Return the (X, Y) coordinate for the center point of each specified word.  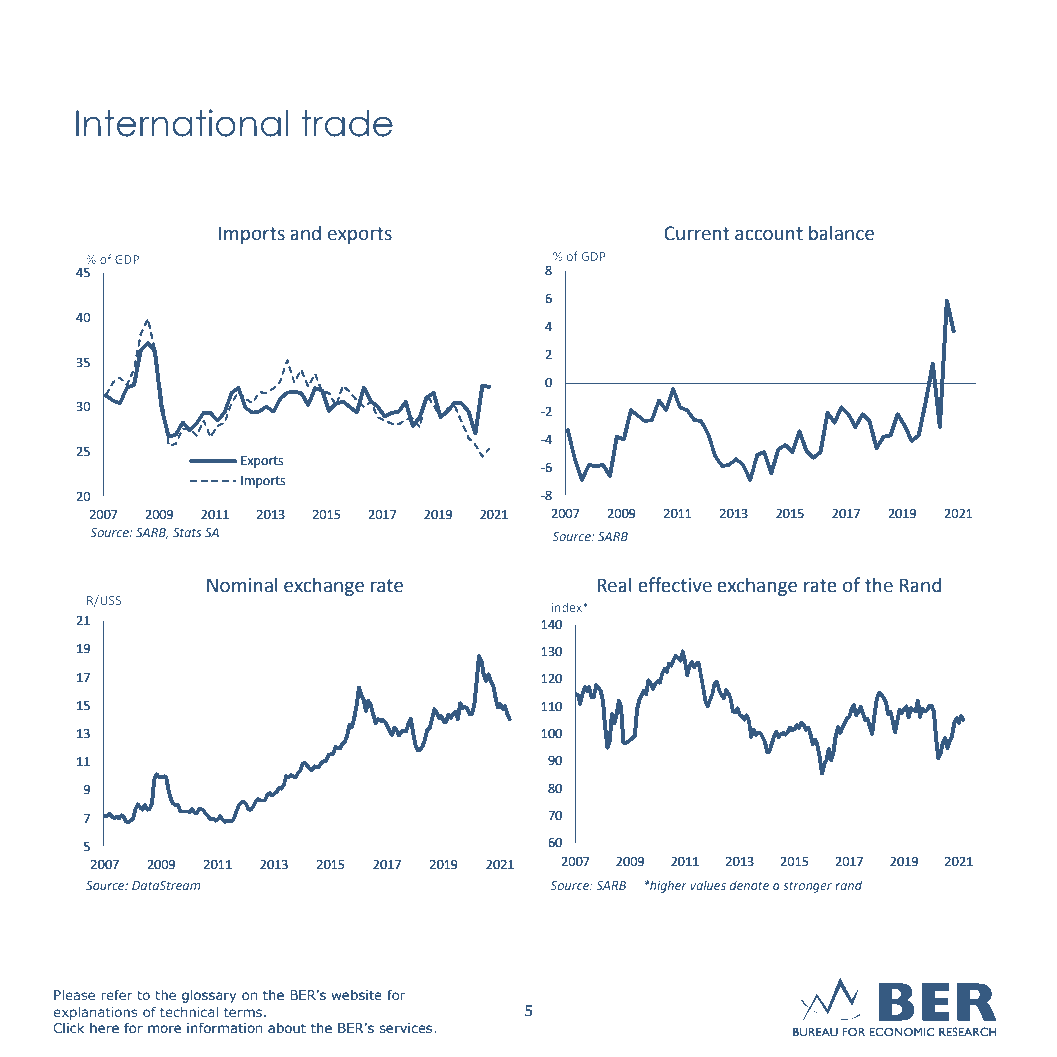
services (407, 1028)
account (769, 234)
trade (347, 123)
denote (749, 885)
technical (189, 1012)
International (182, 123)
